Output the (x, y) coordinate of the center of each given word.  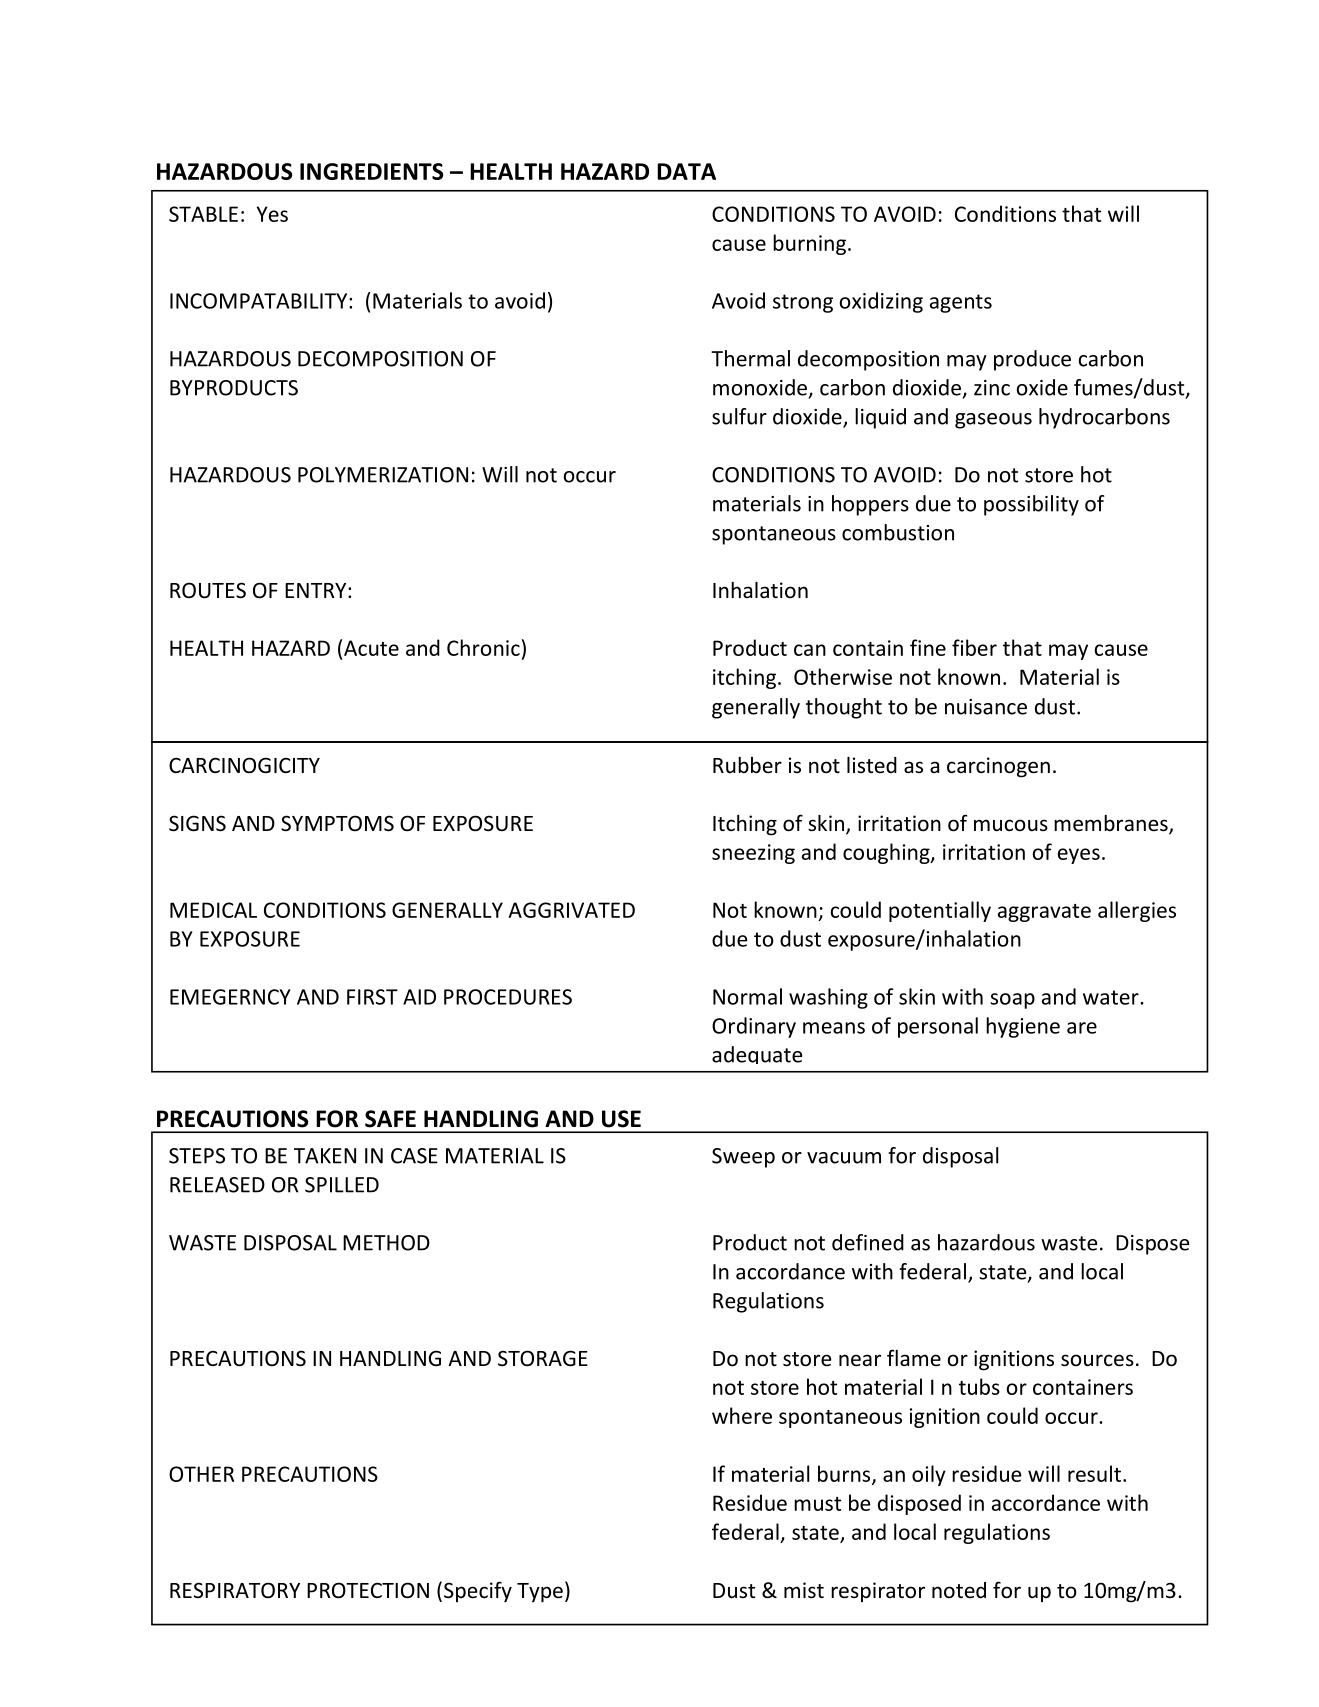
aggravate (1044, 913)
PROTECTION (368, 1590)
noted (959, 1590)
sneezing (753, 854)
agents (961, 303)
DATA (686, 171)
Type (540, 1593)
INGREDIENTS (371, 171)
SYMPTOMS (337, 823)
